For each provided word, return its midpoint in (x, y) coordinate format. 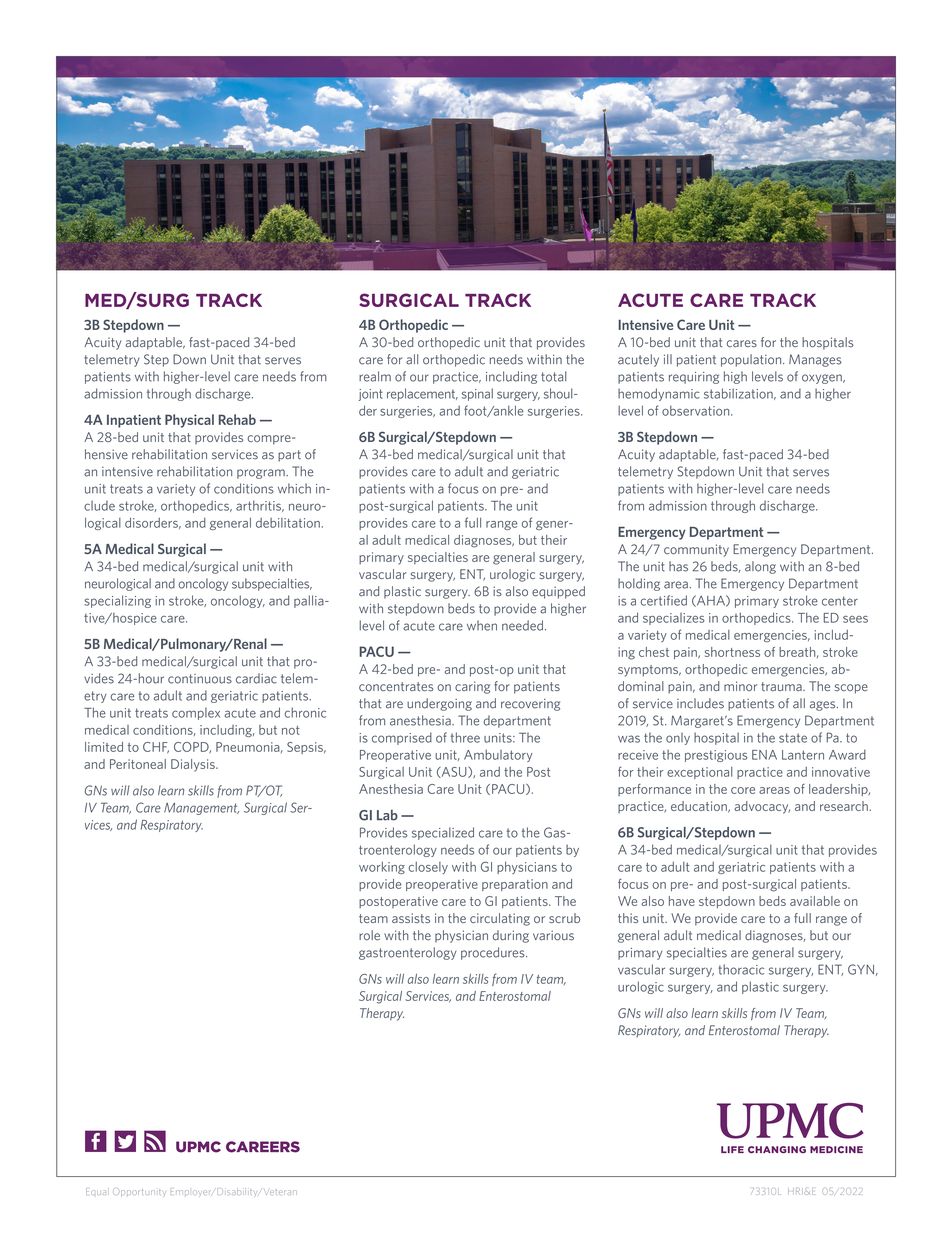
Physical (189, 421)
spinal (477, 394)
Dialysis (194, 765)
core (743, 790)
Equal (96, 1191)
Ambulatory (498, 755)
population (752, 360)
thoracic (741, 969)
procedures (494, 953)
